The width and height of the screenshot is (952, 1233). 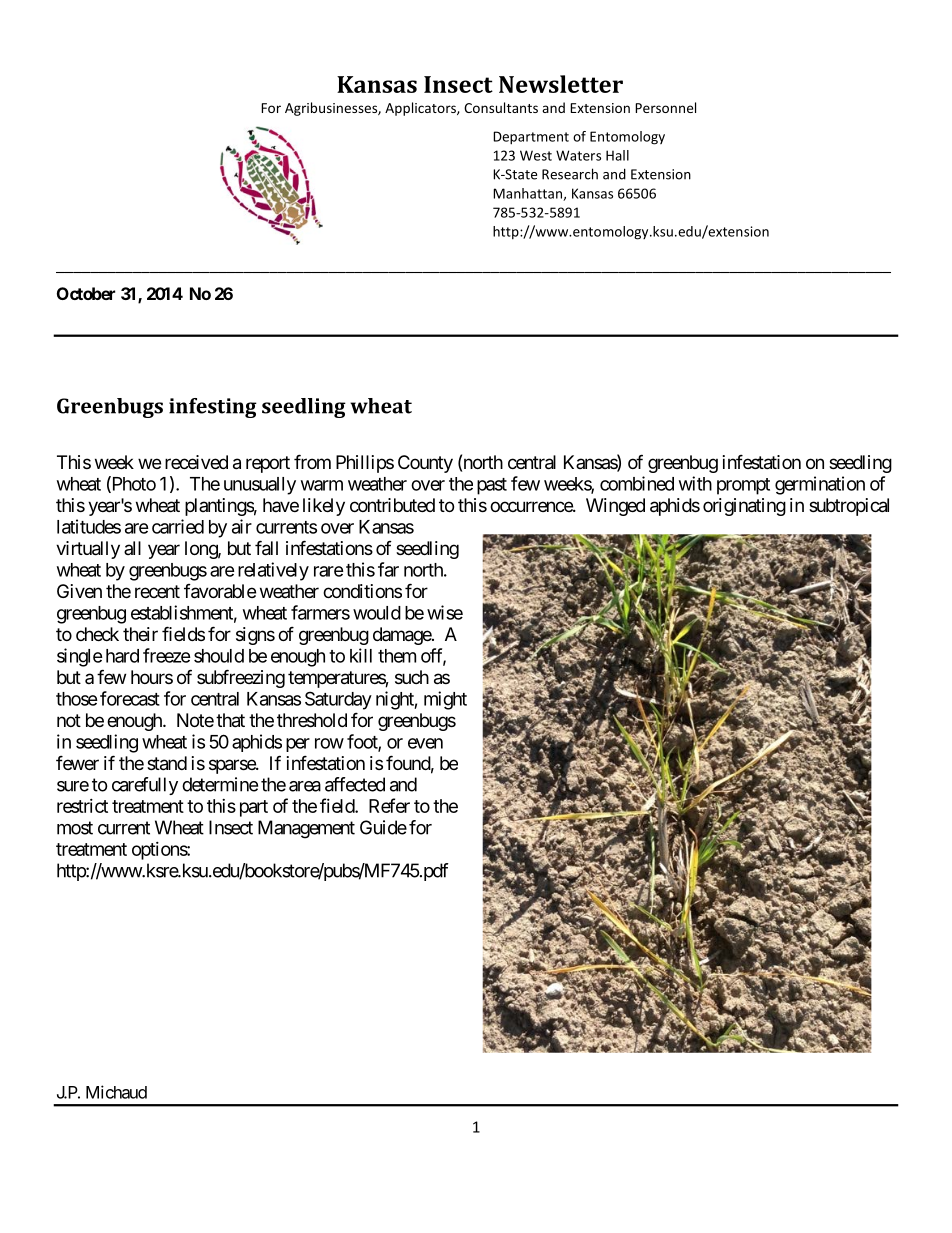 I want to click on Consultants, so click(x=501, y=107).
